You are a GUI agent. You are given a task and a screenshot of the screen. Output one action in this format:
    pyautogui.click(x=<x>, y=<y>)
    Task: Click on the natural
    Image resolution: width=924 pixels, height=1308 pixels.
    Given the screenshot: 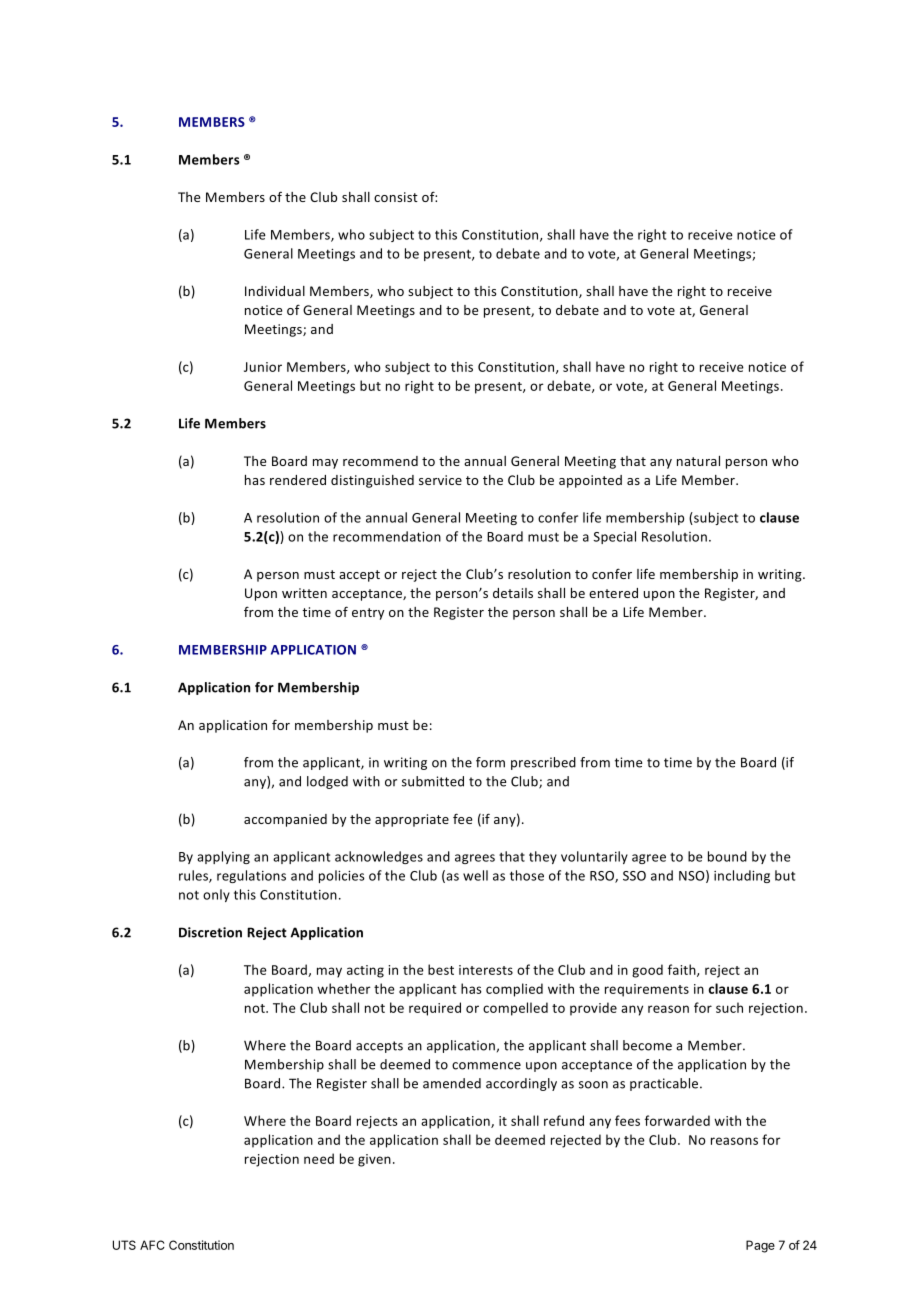 What is the action you would take?
    pyautogui.click(x=698, y=461)
